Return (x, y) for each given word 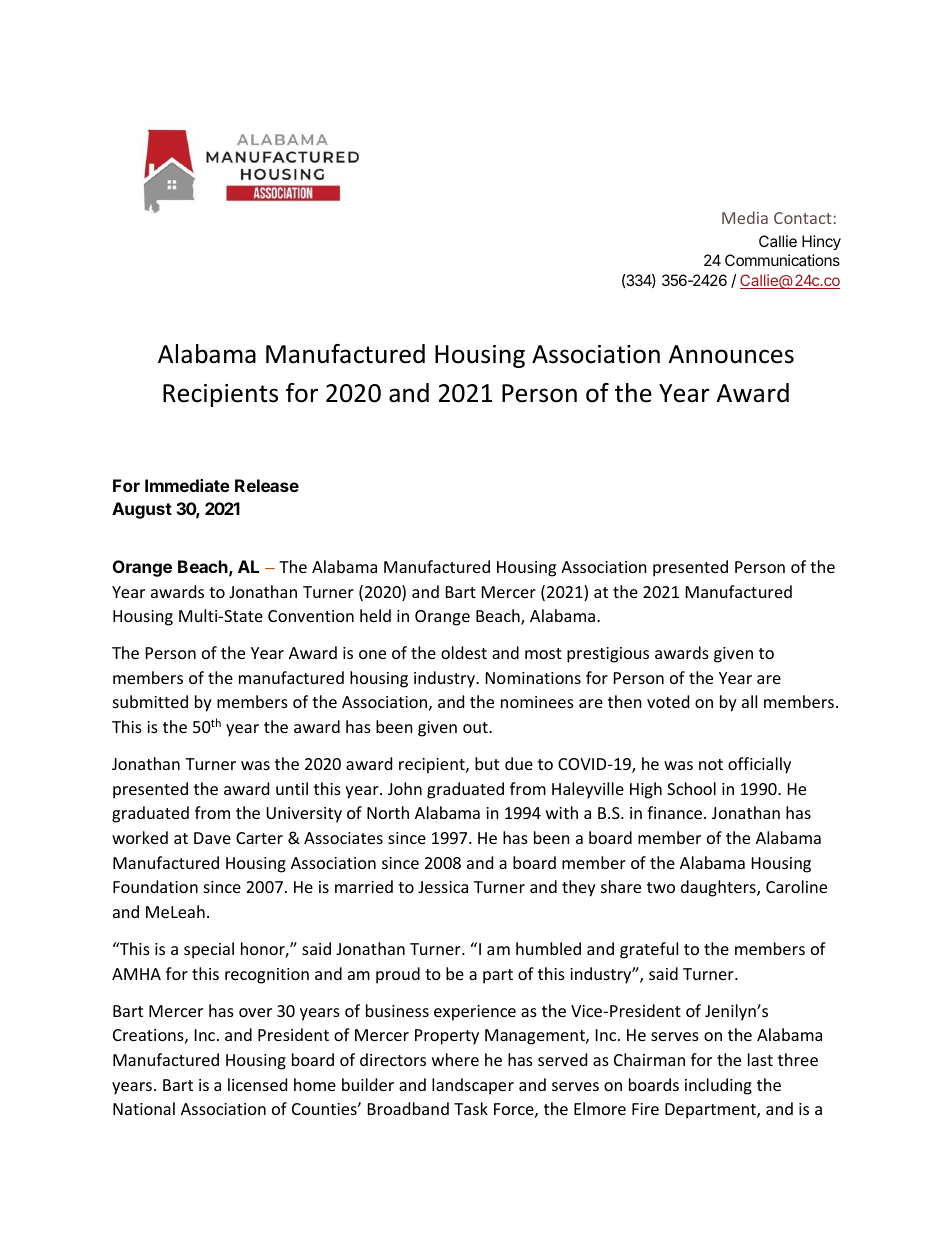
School (691, 788)
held (375, 615)
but (487, 763)
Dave (212, 838)
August (142, 510)
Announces (731, 354)
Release (267, 485)
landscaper (473, 1086)
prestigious (608, 655)
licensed (257, 1084)
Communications (782, 260)
